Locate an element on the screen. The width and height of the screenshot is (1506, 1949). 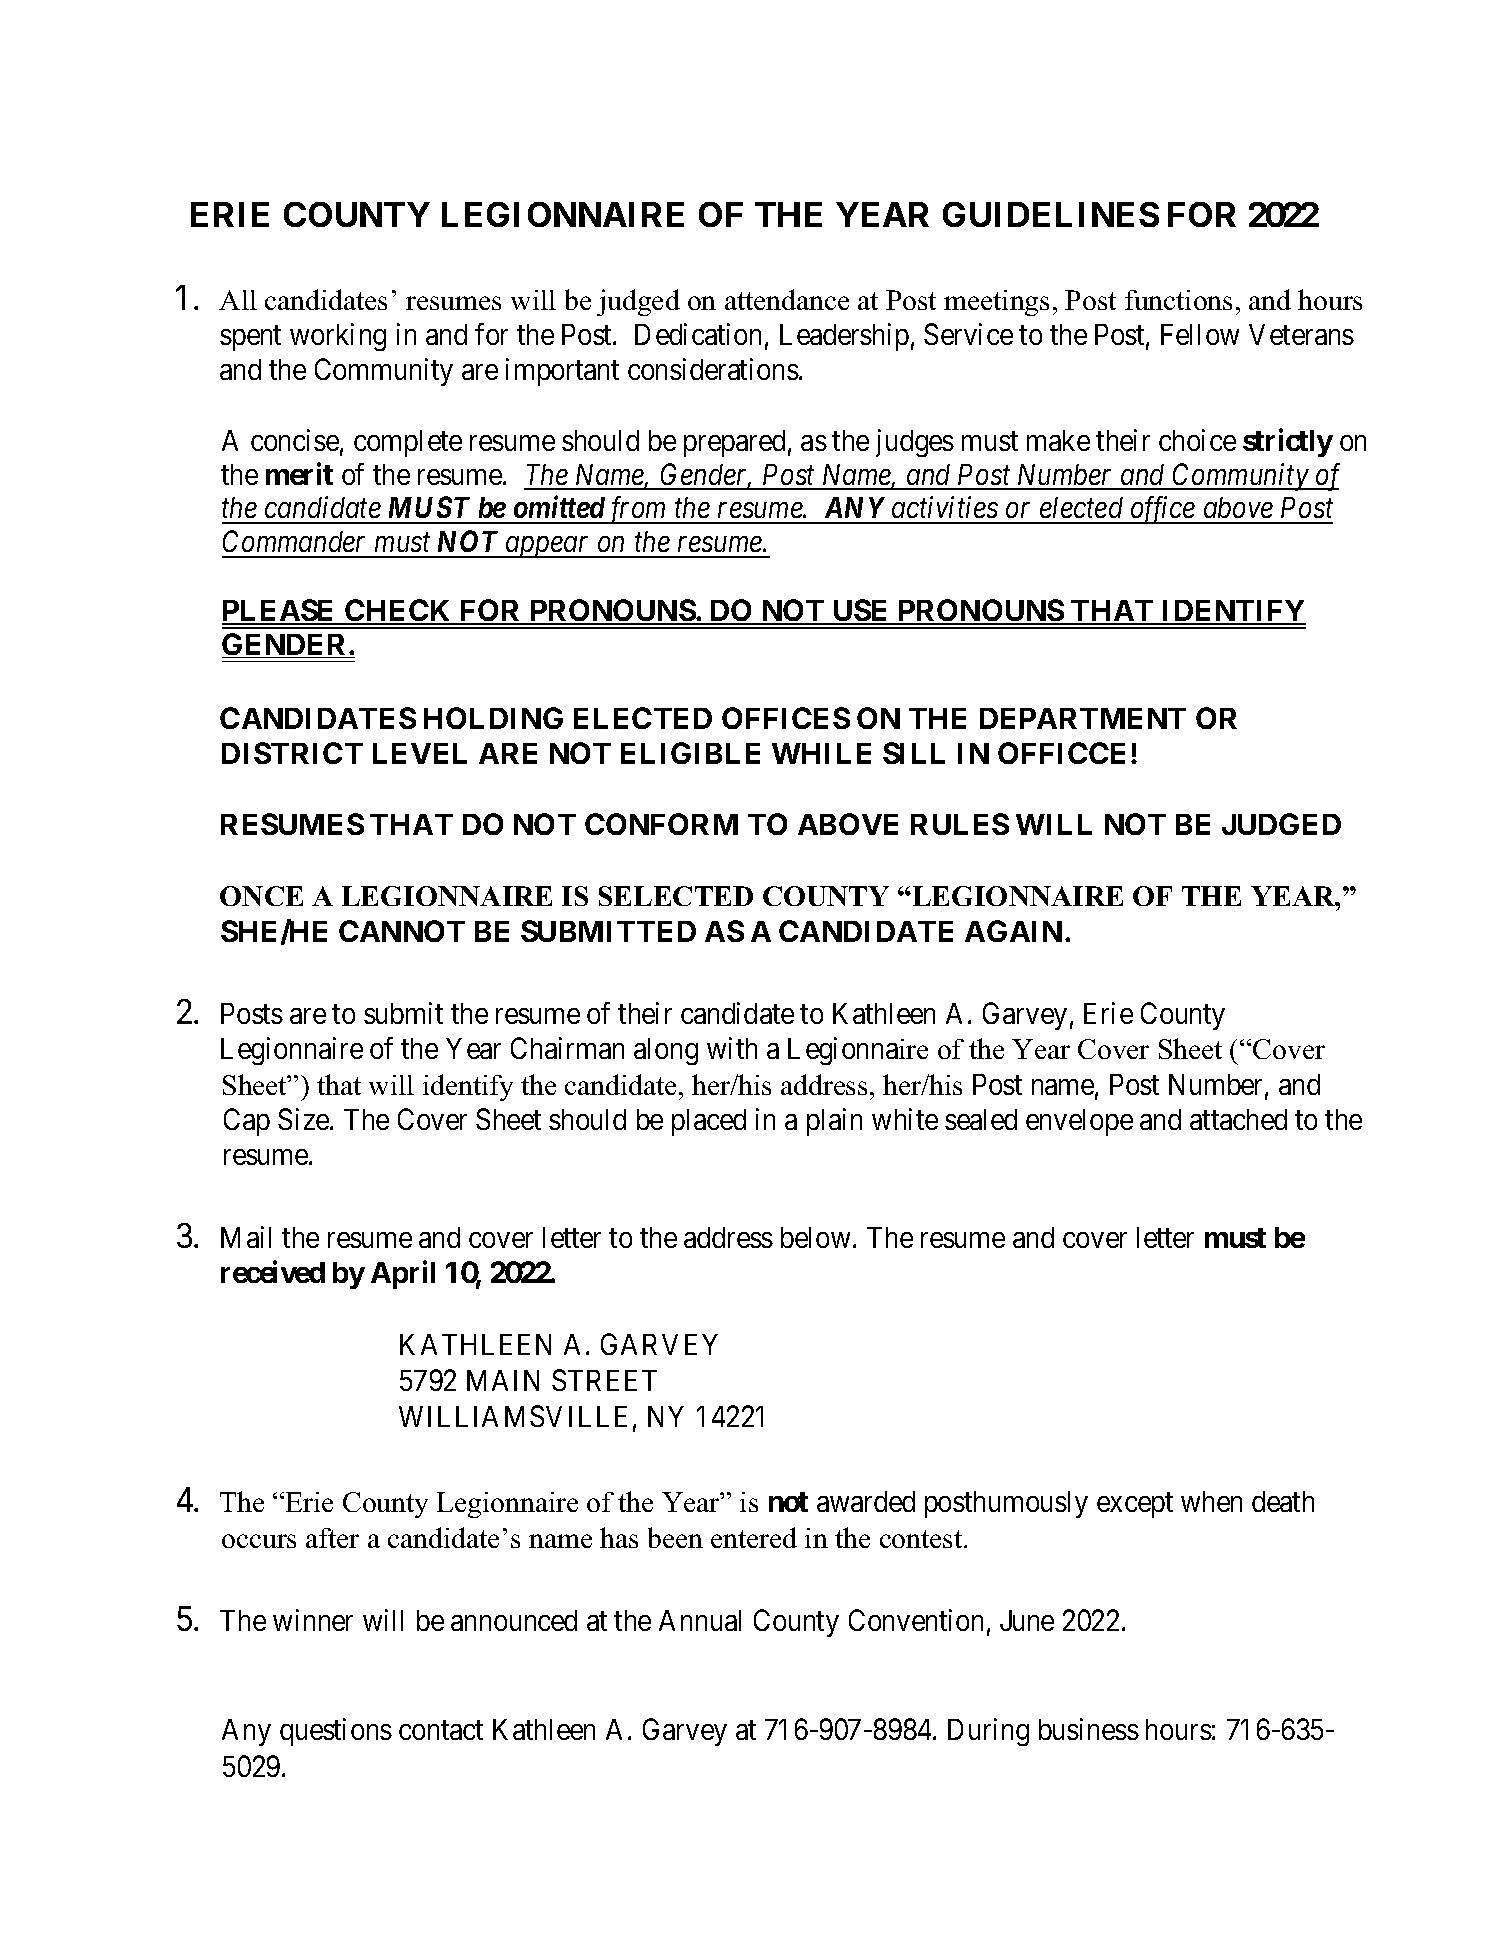
Fellow is located at coordinates (1200, 334).
